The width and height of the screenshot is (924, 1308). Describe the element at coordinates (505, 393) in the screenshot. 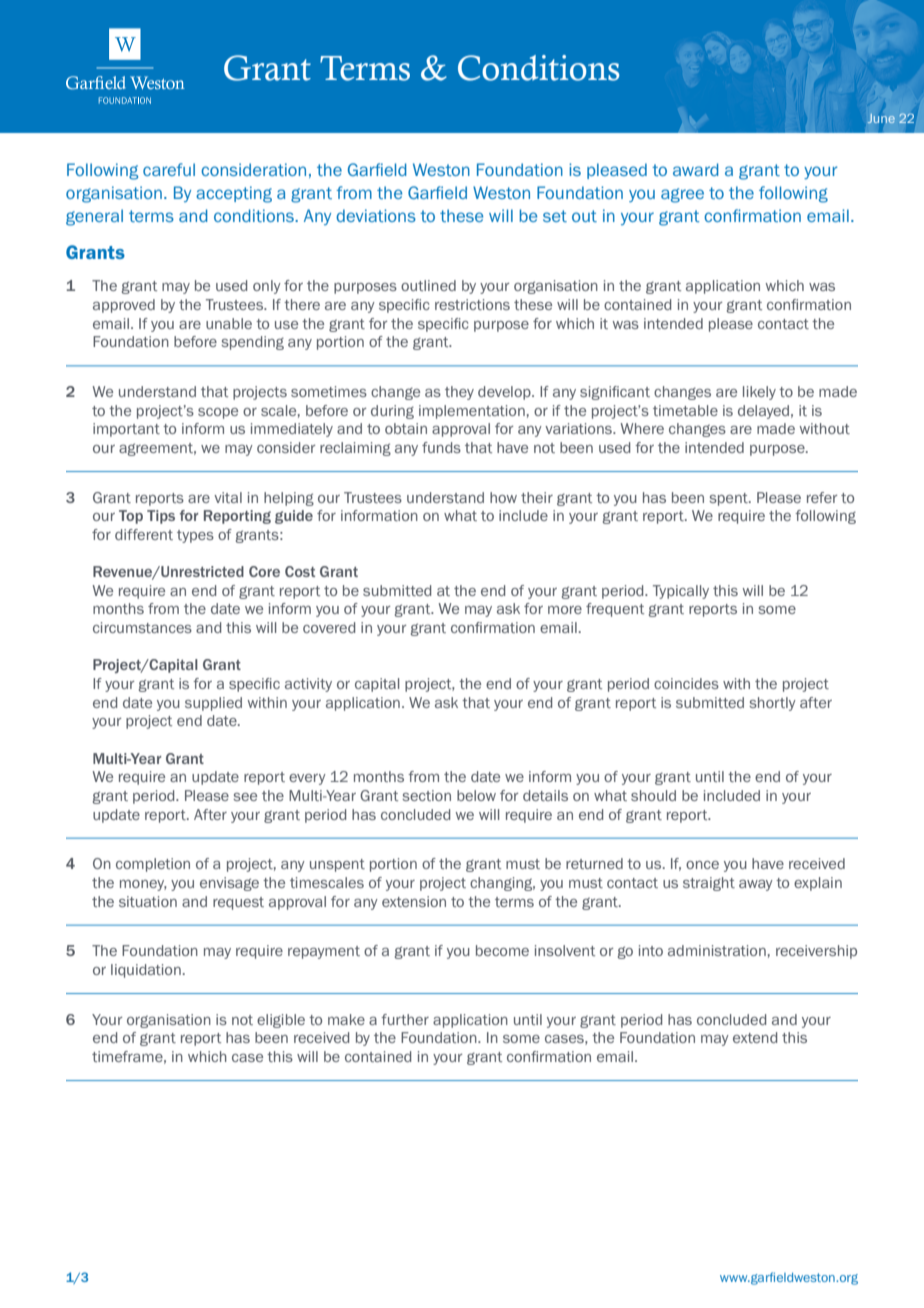

I see `develop` at that location.
